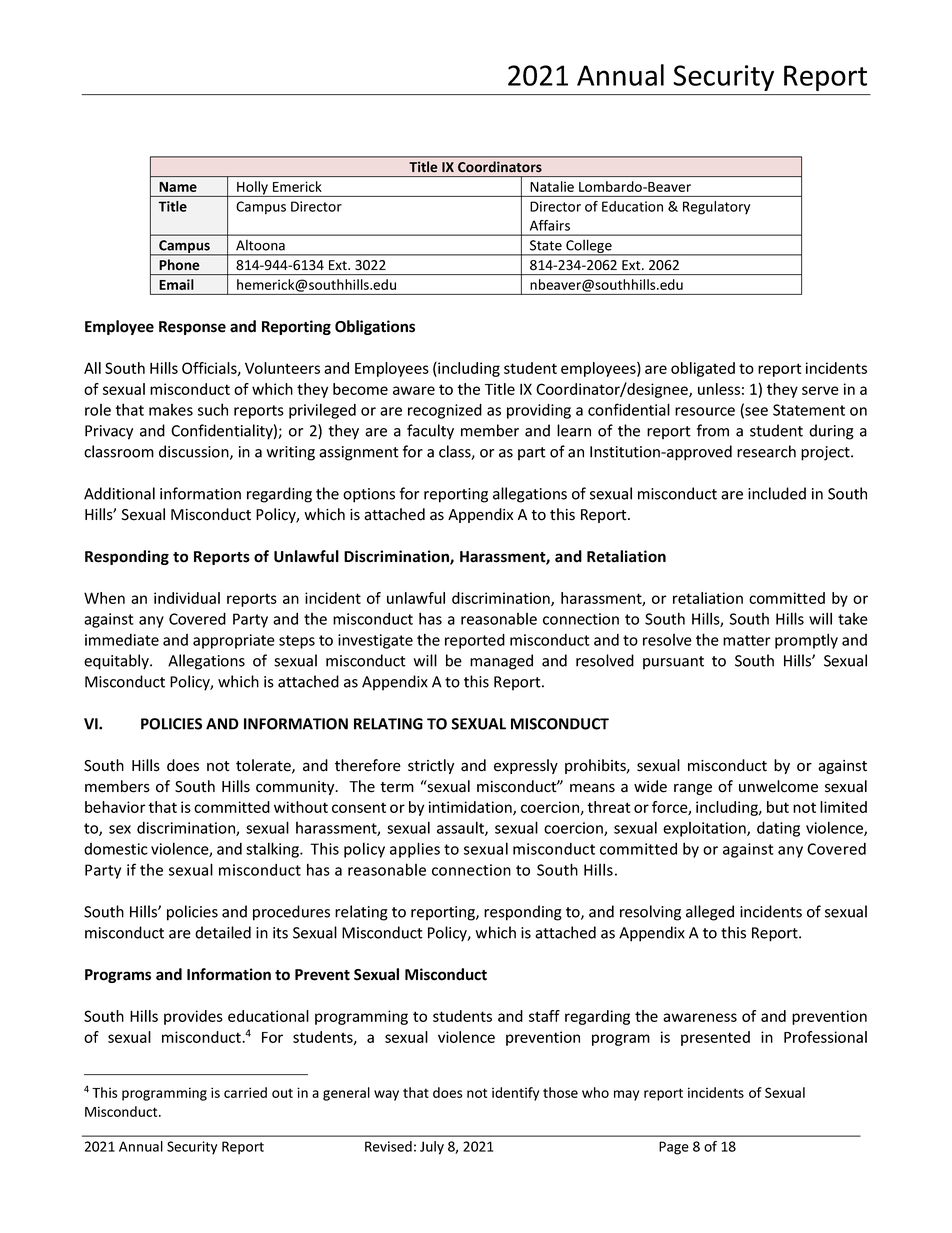 This image has width=952, height=1233. What do you see at coordinates (195, 452) in the image?
I see `discussion` at bounding box center [195, 452].
